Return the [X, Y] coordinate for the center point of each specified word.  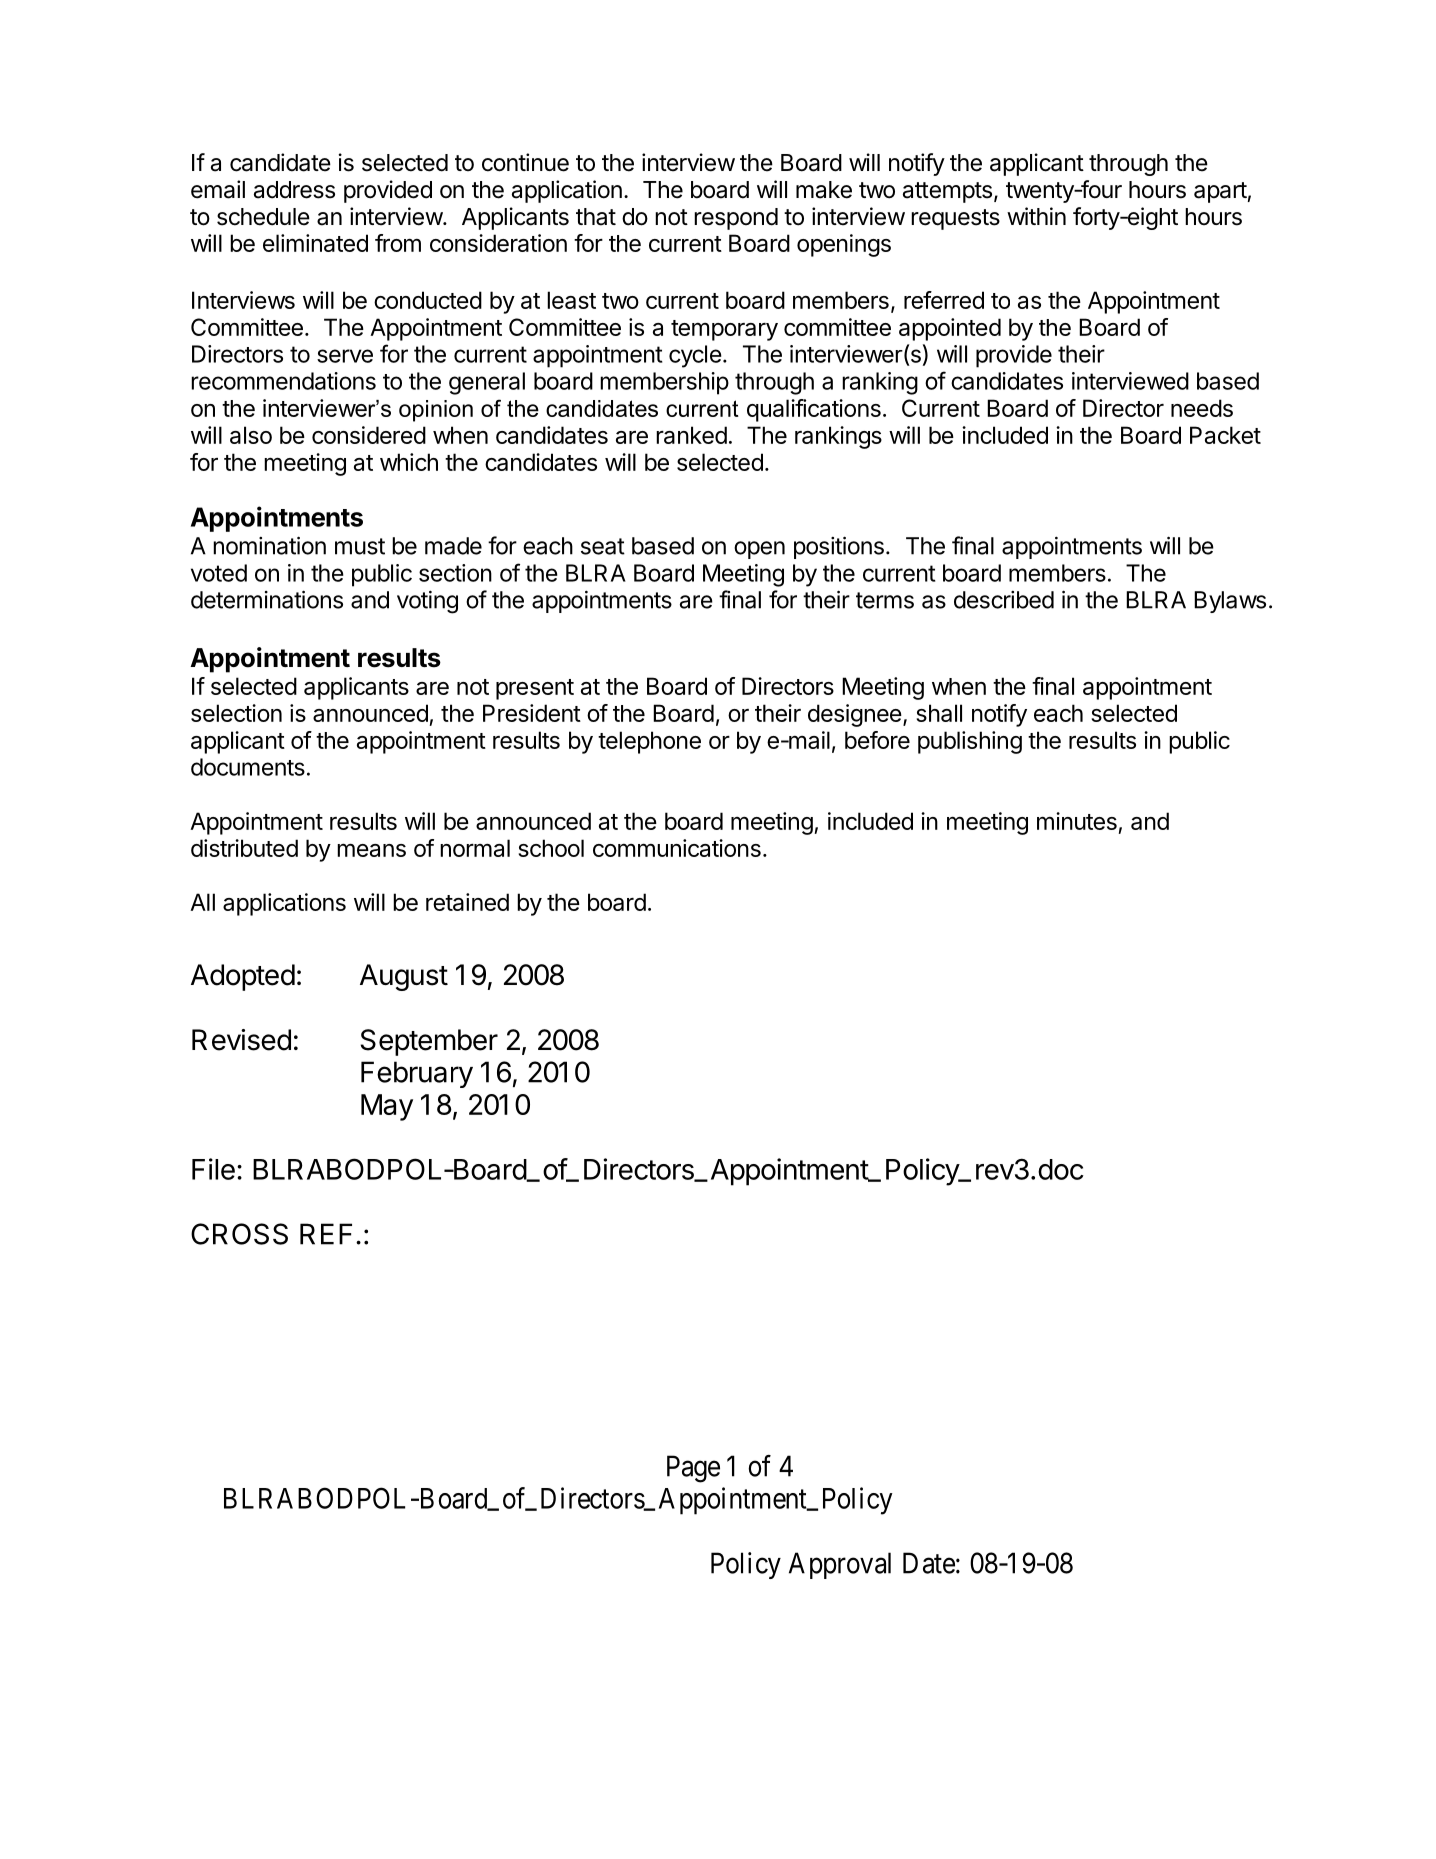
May [387, 1107]
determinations [267, 599]
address [294, 190]
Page [693, 1469]
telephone [649, 742]
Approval [840, 1565]
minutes [1077, 821]
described [1004, 600]
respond [736, 219]
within [1036, 216]
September [429, 1042]
